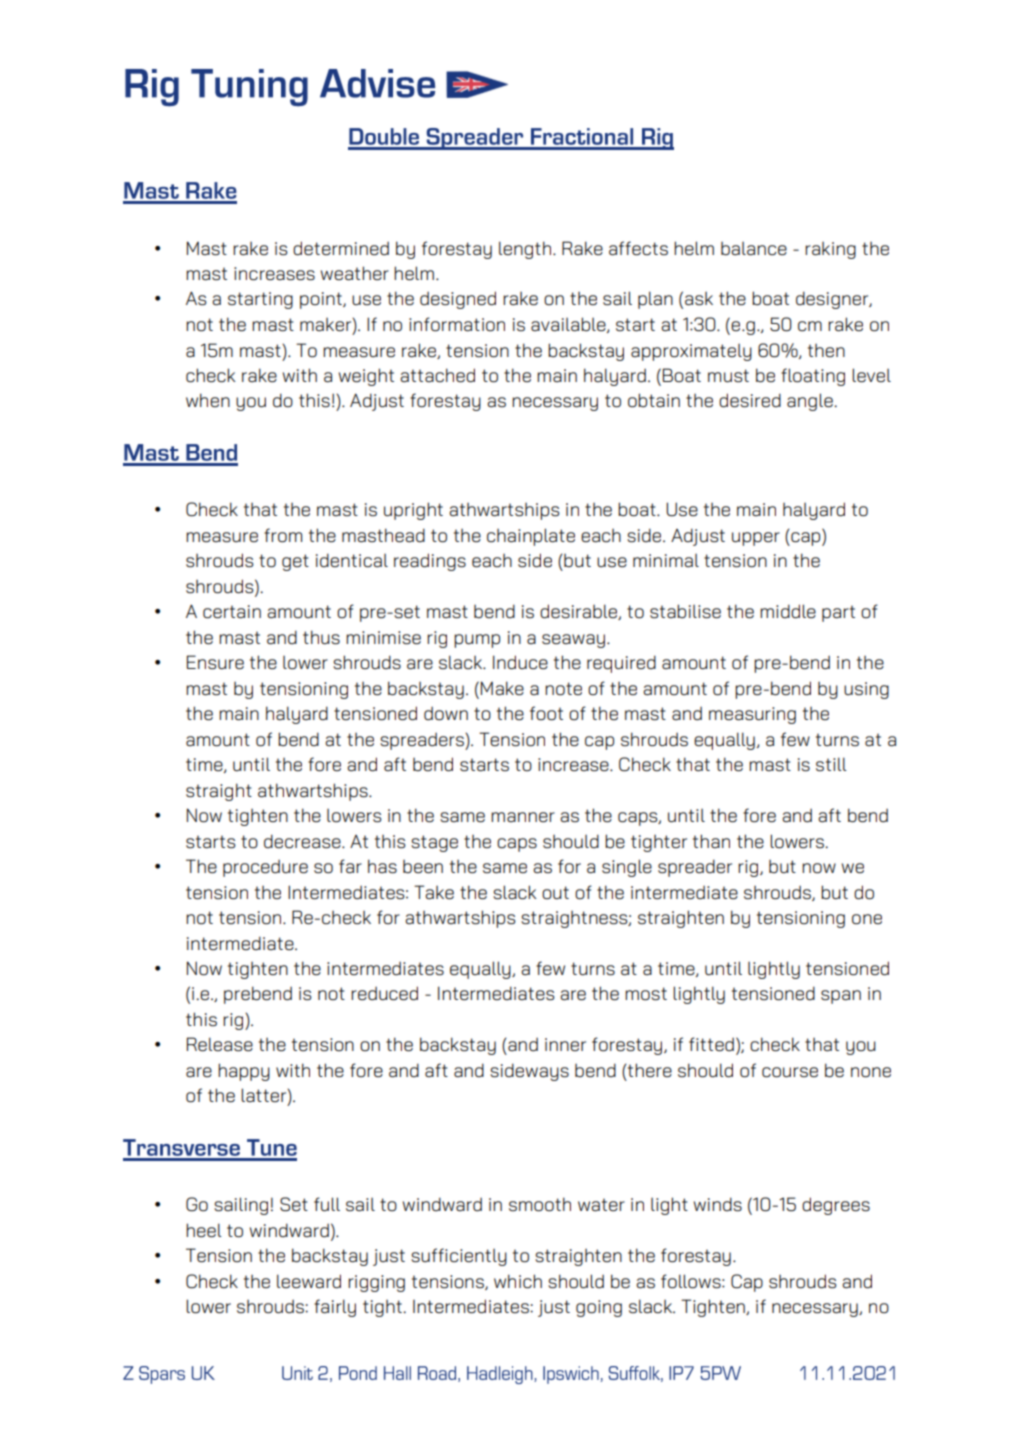 This screenshot has width=1022, height=1445. Describe the element at coordinates (555, 892) in the screenshot. I see `out` at that location.
